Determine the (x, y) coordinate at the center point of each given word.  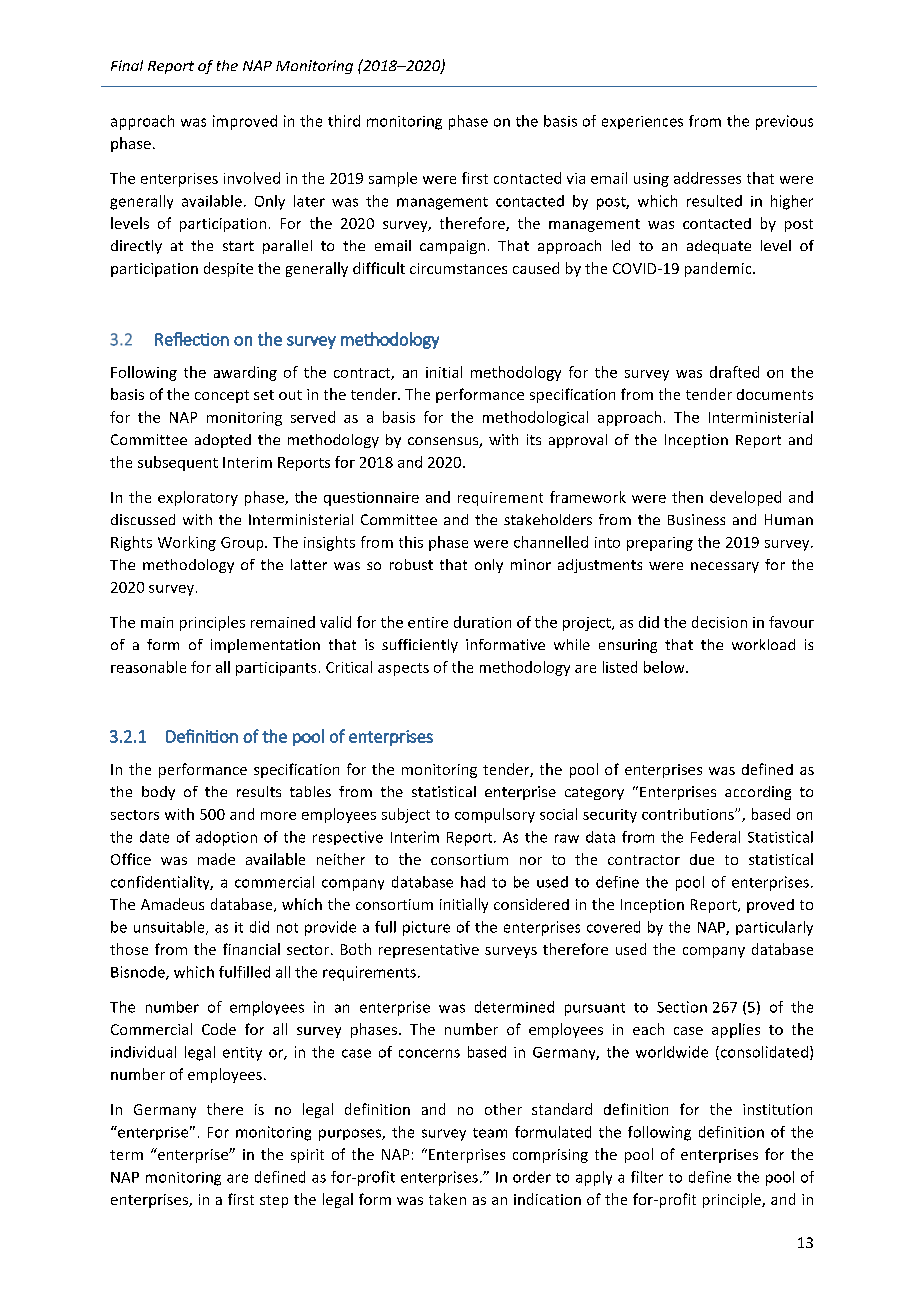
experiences (642, 122)
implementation (265, 646)
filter (647, 1177)
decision (719, 622)
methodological (535, 418)
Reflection (192, 339)
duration (482, 622)
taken (447, 1199)
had (473, 882)
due (702, 859)
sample (393, 179)
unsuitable (170, 928)
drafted (734, 372)
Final (127, 65)
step (274, 1201)
